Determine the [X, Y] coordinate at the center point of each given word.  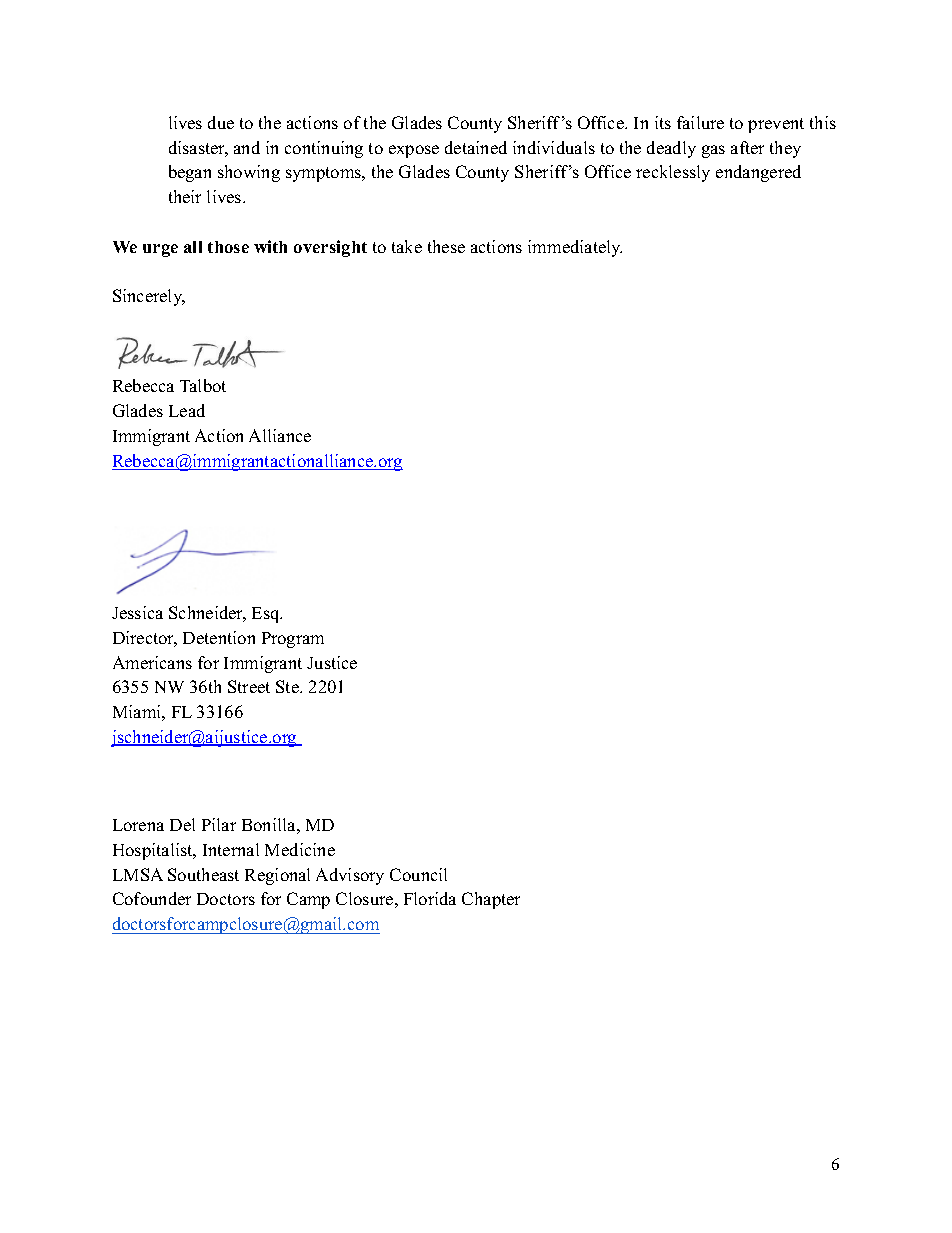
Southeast [203, 874]
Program [293, 640]
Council [418, 874]
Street [249, 686]
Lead [187, 410]
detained [476, 147]
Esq [267, 615]
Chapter [491, 900]
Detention [219, 637]
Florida [430, 898]
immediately [575, 248]
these [446, 246]
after [747, 147]
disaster [198, 149]
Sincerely [149, 297]
